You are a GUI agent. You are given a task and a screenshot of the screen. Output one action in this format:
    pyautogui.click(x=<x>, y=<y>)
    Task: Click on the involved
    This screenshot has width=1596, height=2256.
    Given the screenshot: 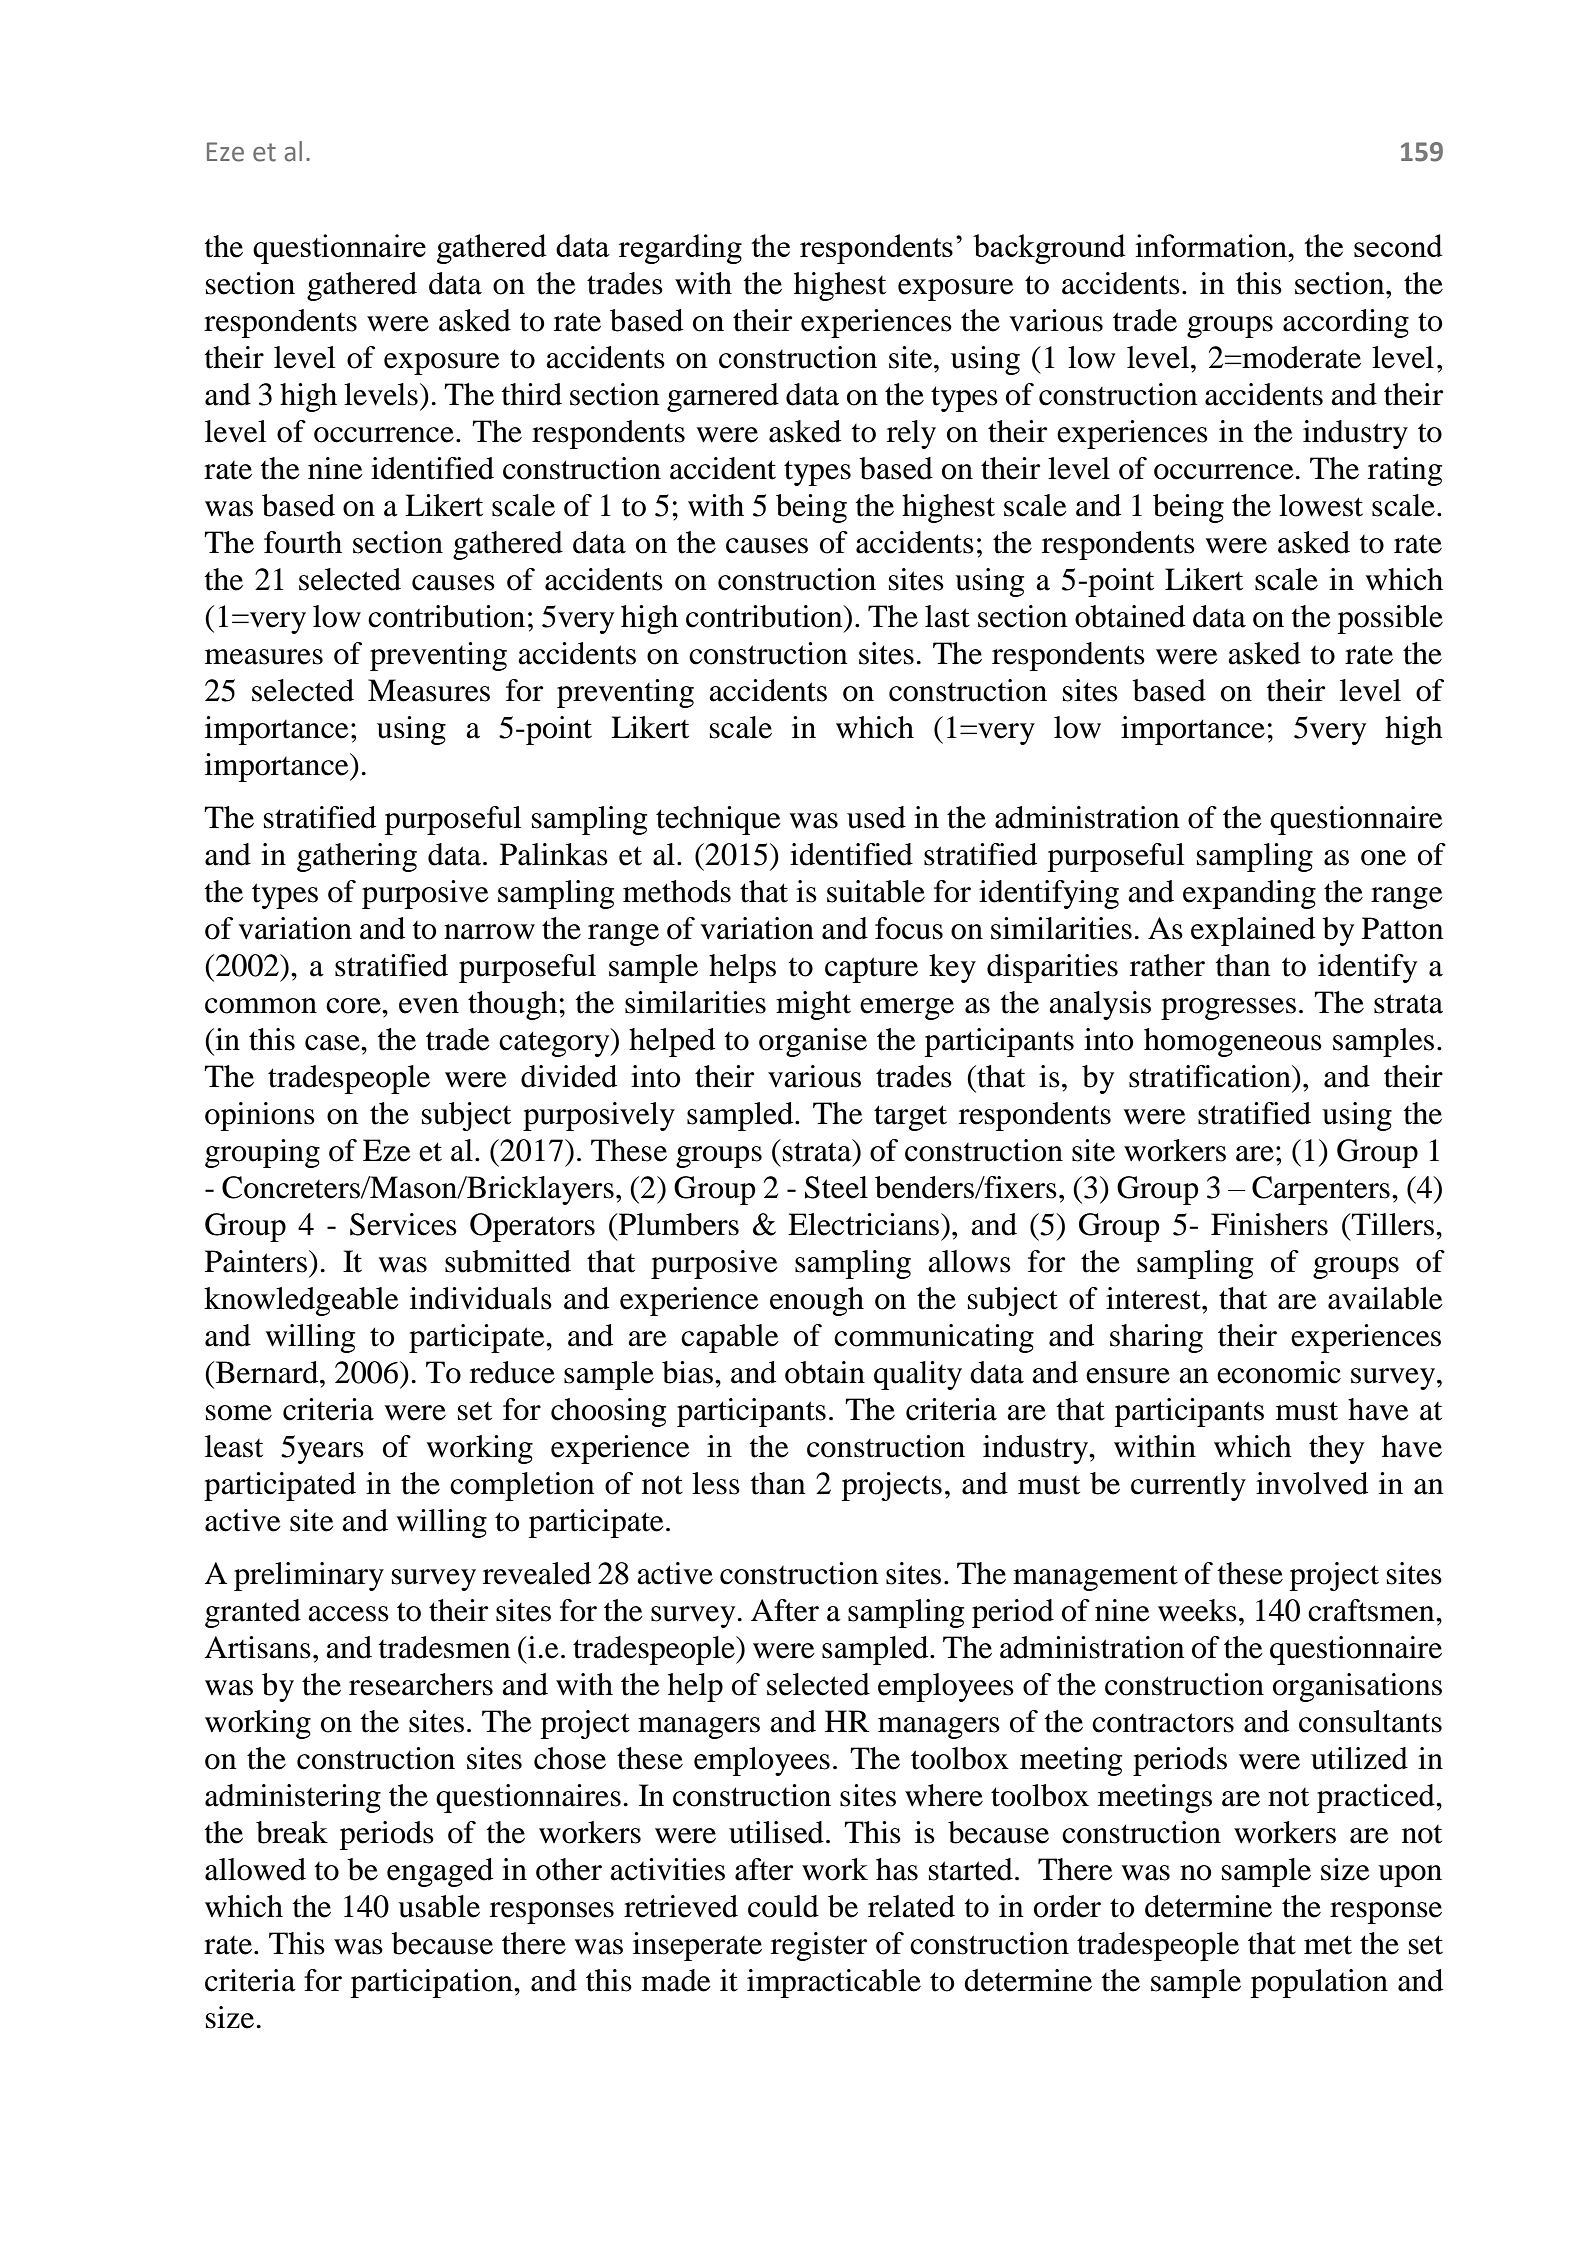 What is the action you would take?
    pyautogui.click(x=1312, y=1483)
